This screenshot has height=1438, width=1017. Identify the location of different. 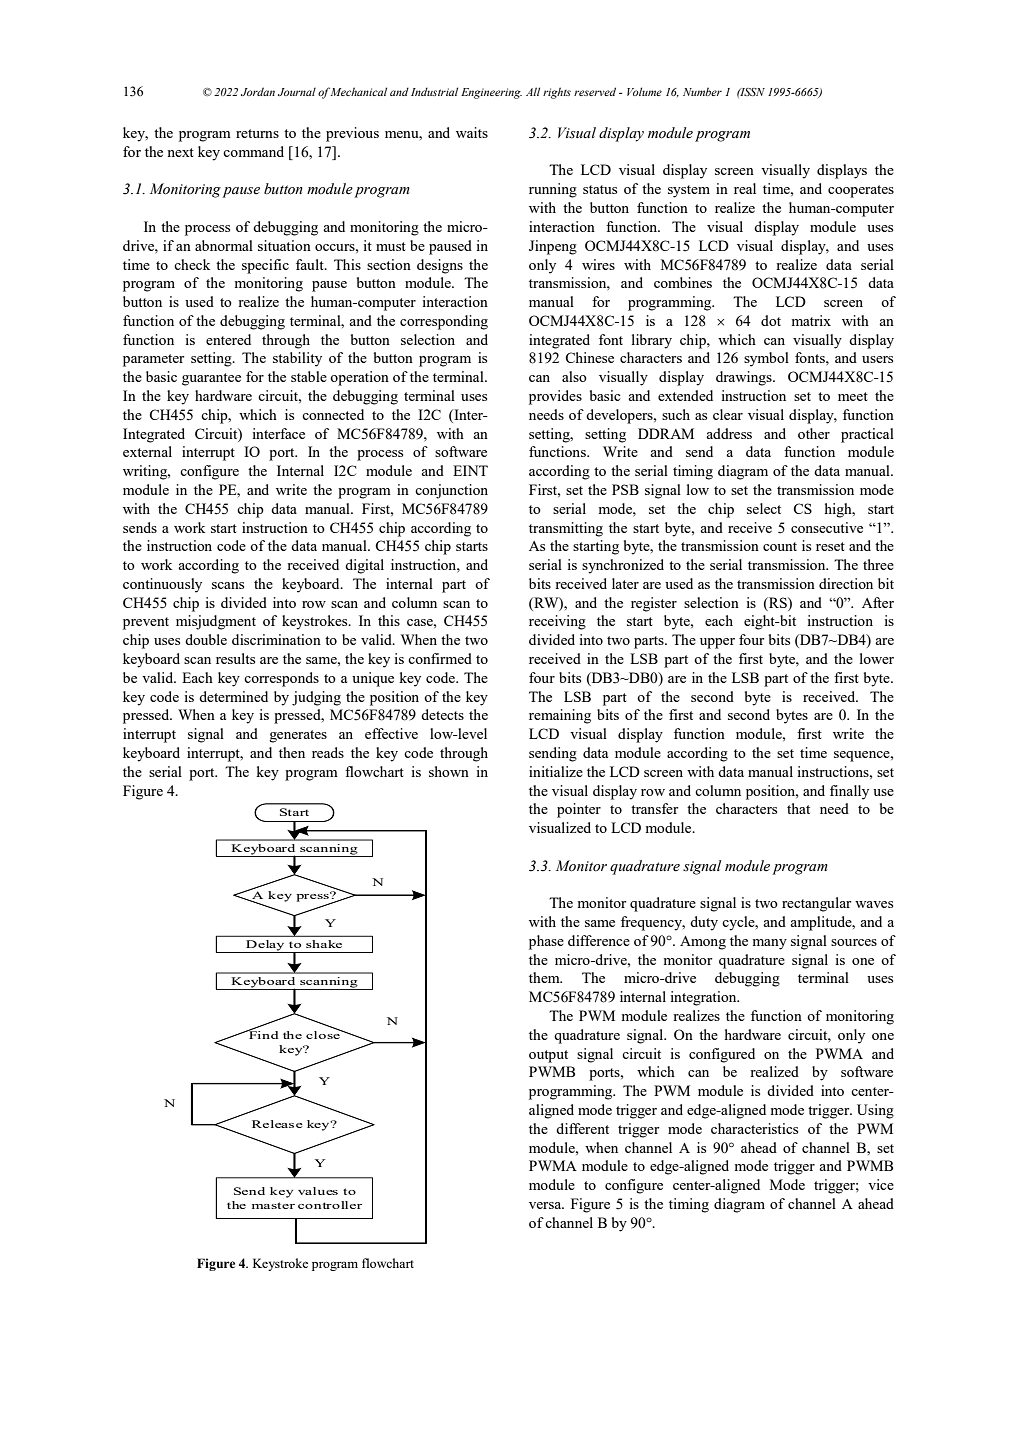
(582, 1128).
